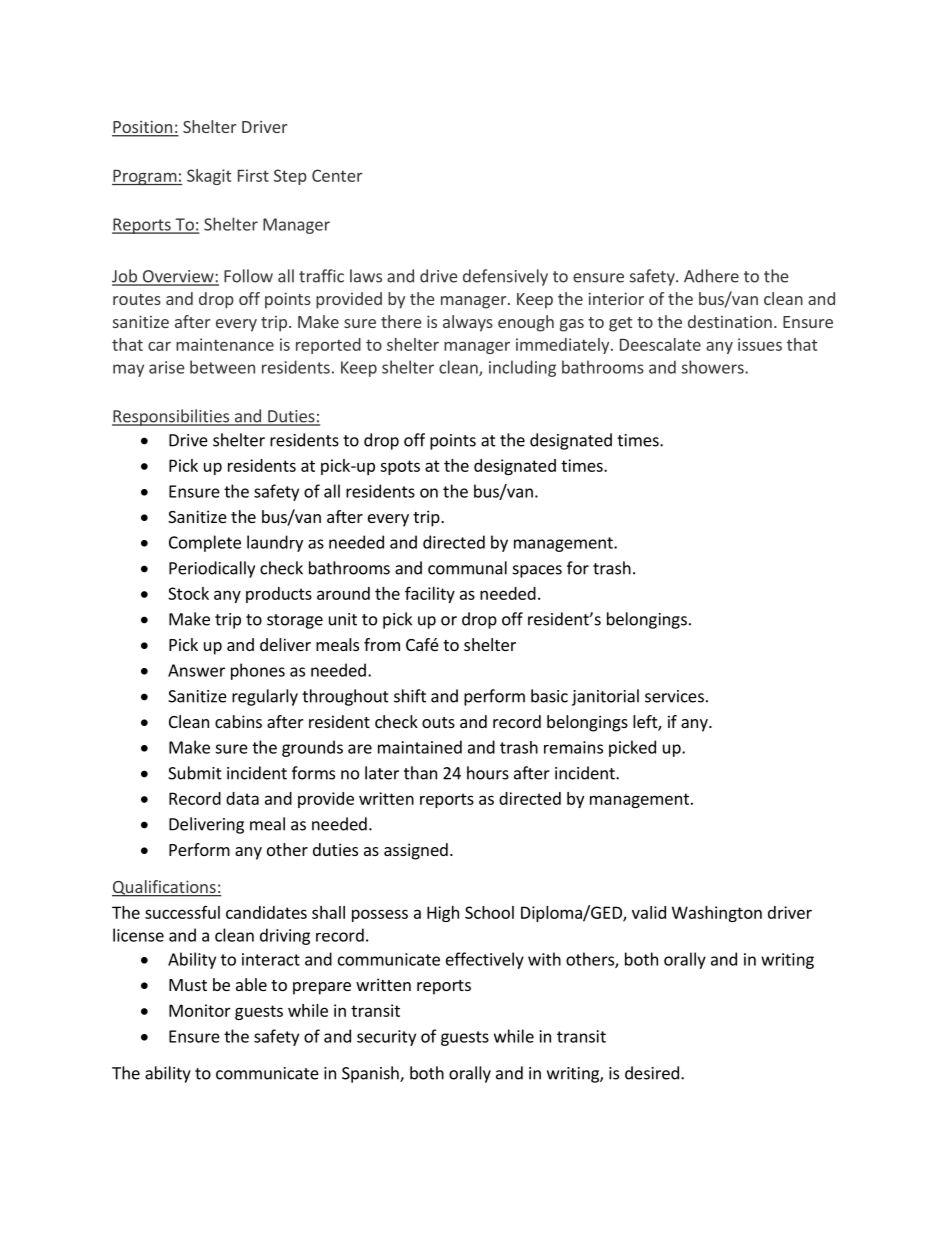  I want to click on Center, so click(337, 175).
